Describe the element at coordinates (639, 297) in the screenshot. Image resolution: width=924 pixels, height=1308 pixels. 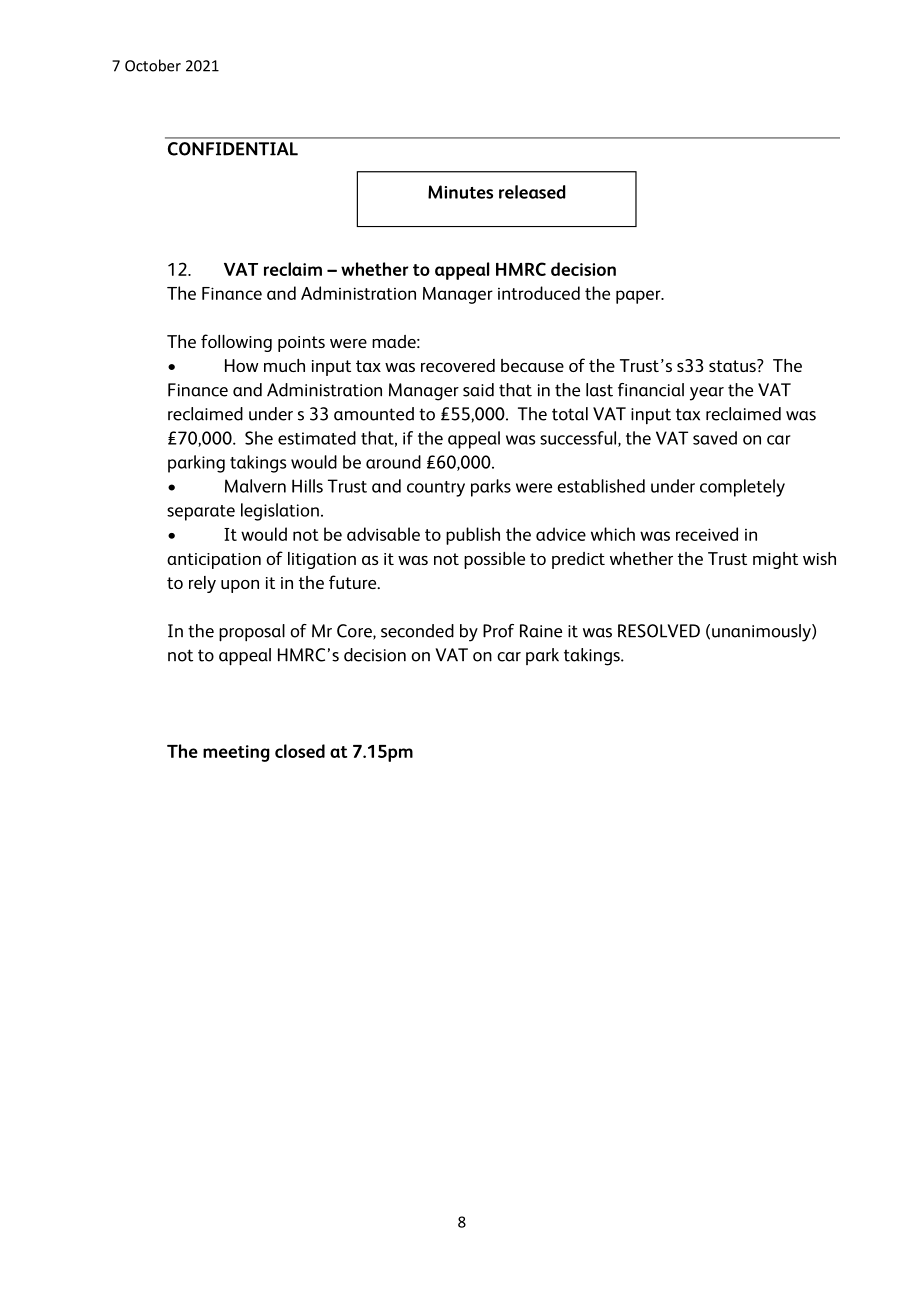
I see `paper` at that location.
